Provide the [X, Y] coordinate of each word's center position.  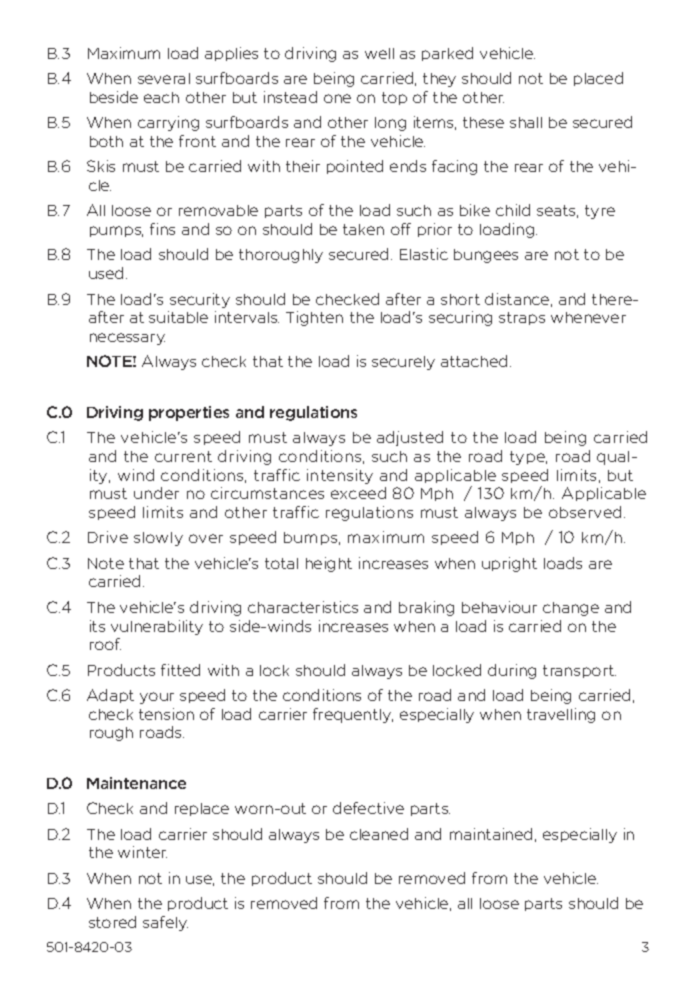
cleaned [379, 834]
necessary [127, 339]
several [164, 78]
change [571, 609]
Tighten [314, 318]
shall [526, 122]
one [337, 98]
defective [368, 808]
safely [165, 923]
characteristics [303, 607]
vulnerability [157, 627]
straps [522, 318]
